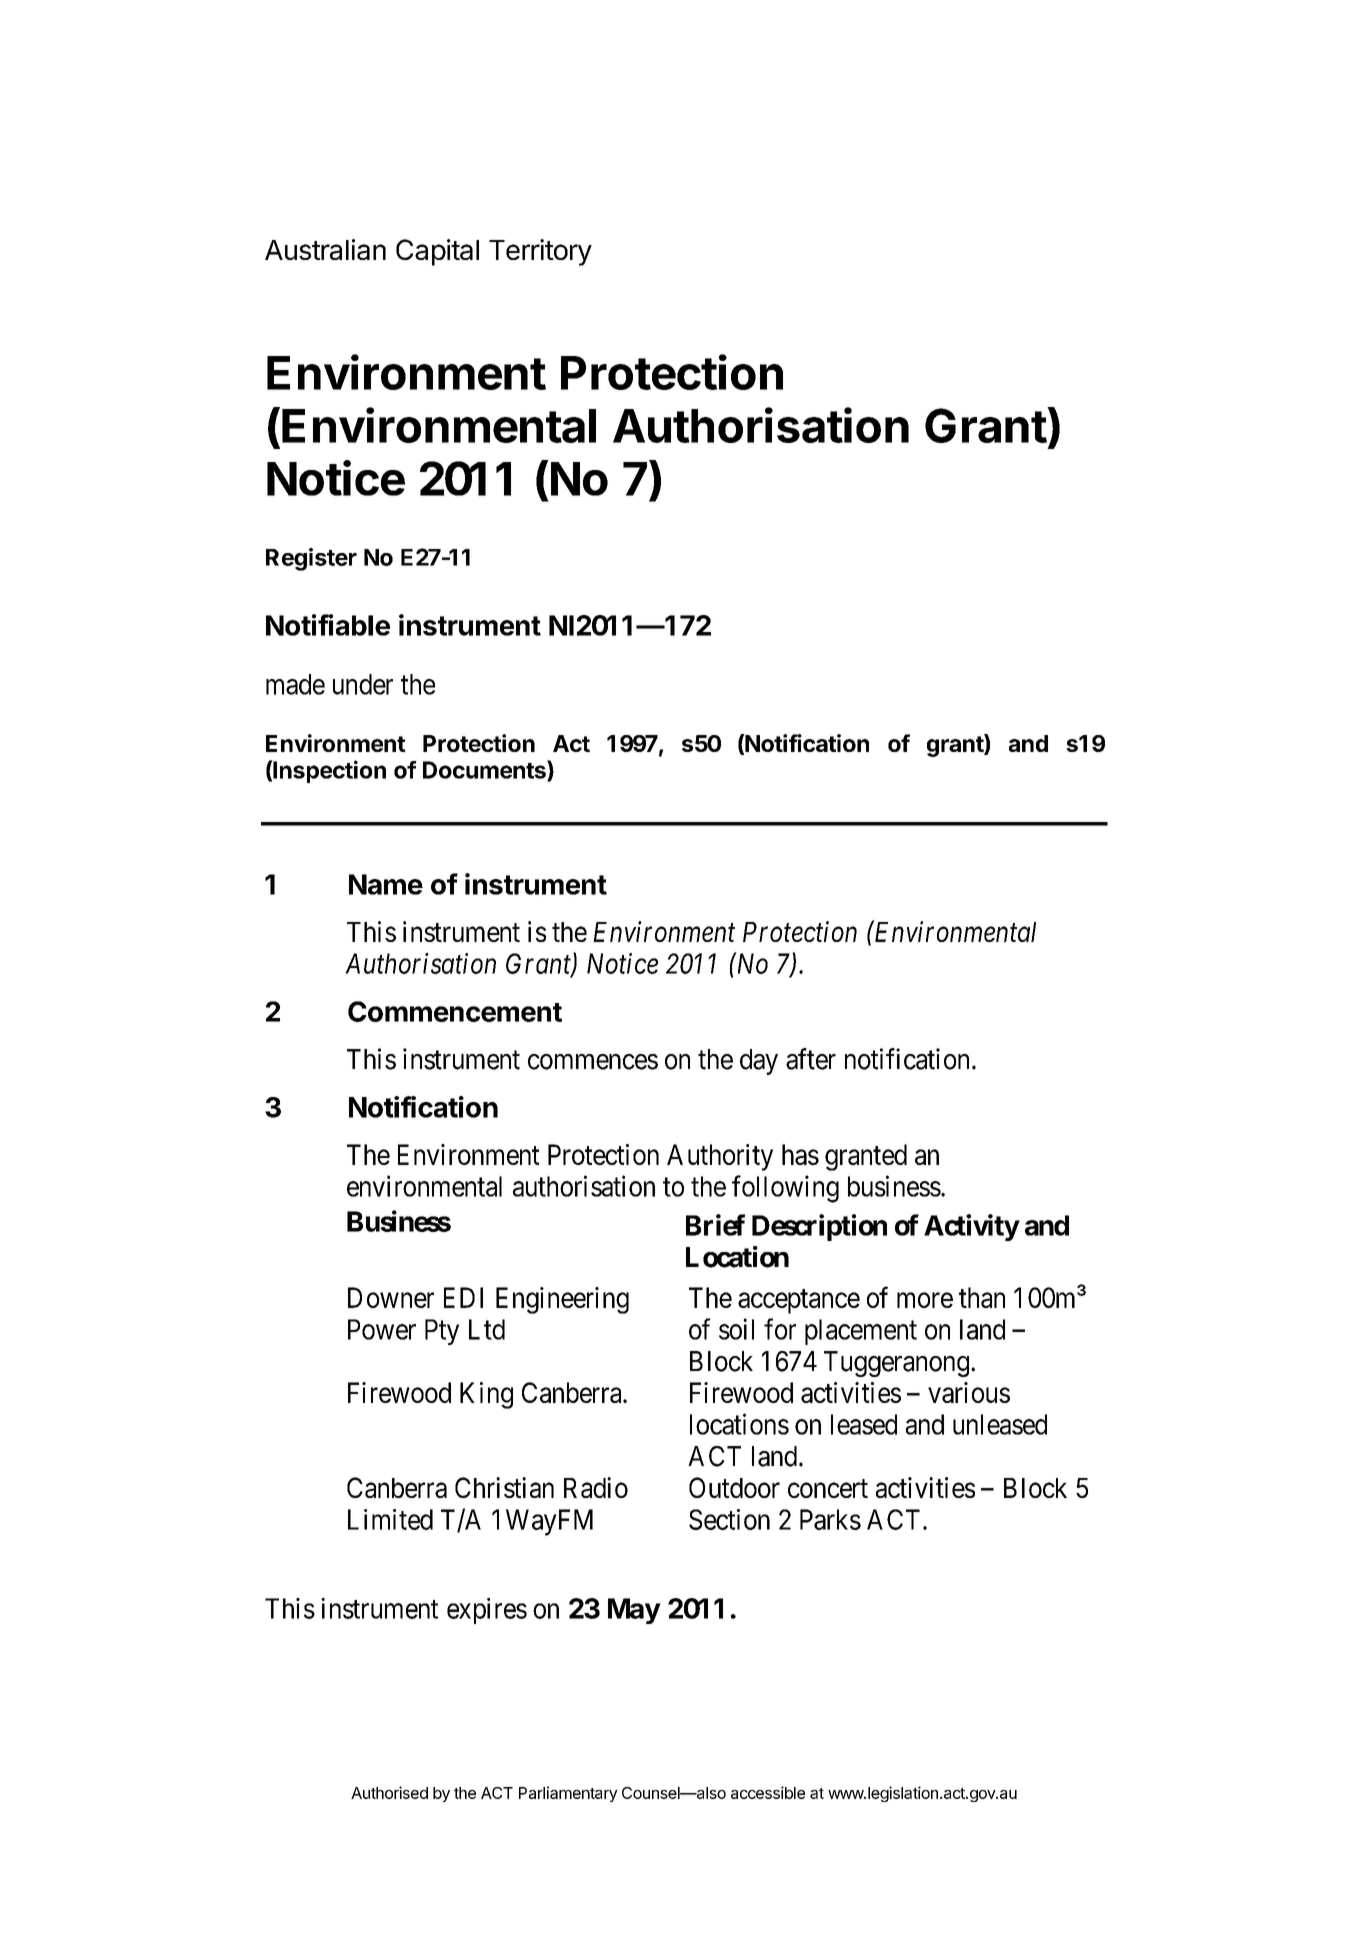 Image resolution: width=1368 pixels, height=1935 pixels. I want to click on Activity, so click(971, 1227).
